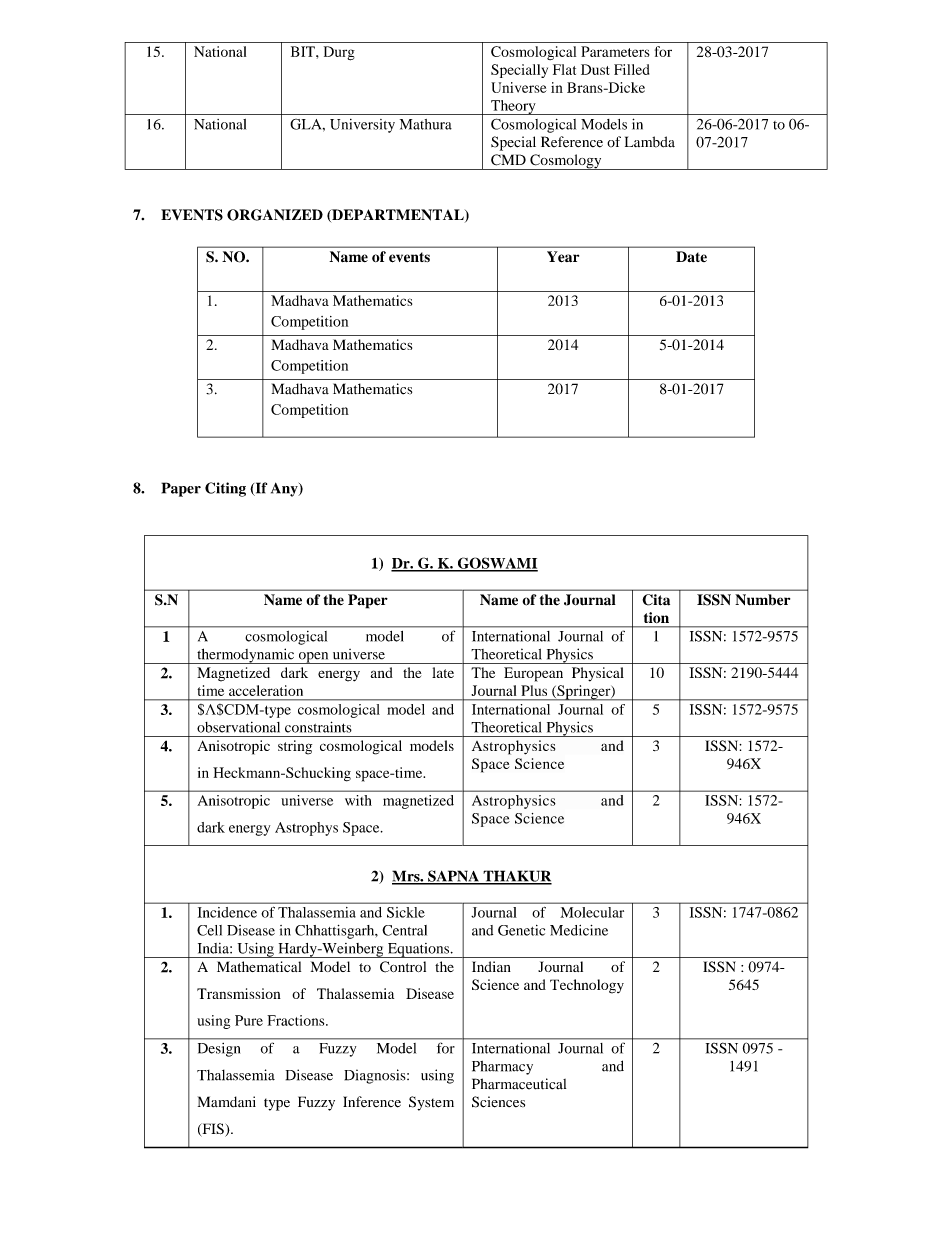 This screenshot has height=1233, width=952. I want to click on Number, so click(762, 600).
